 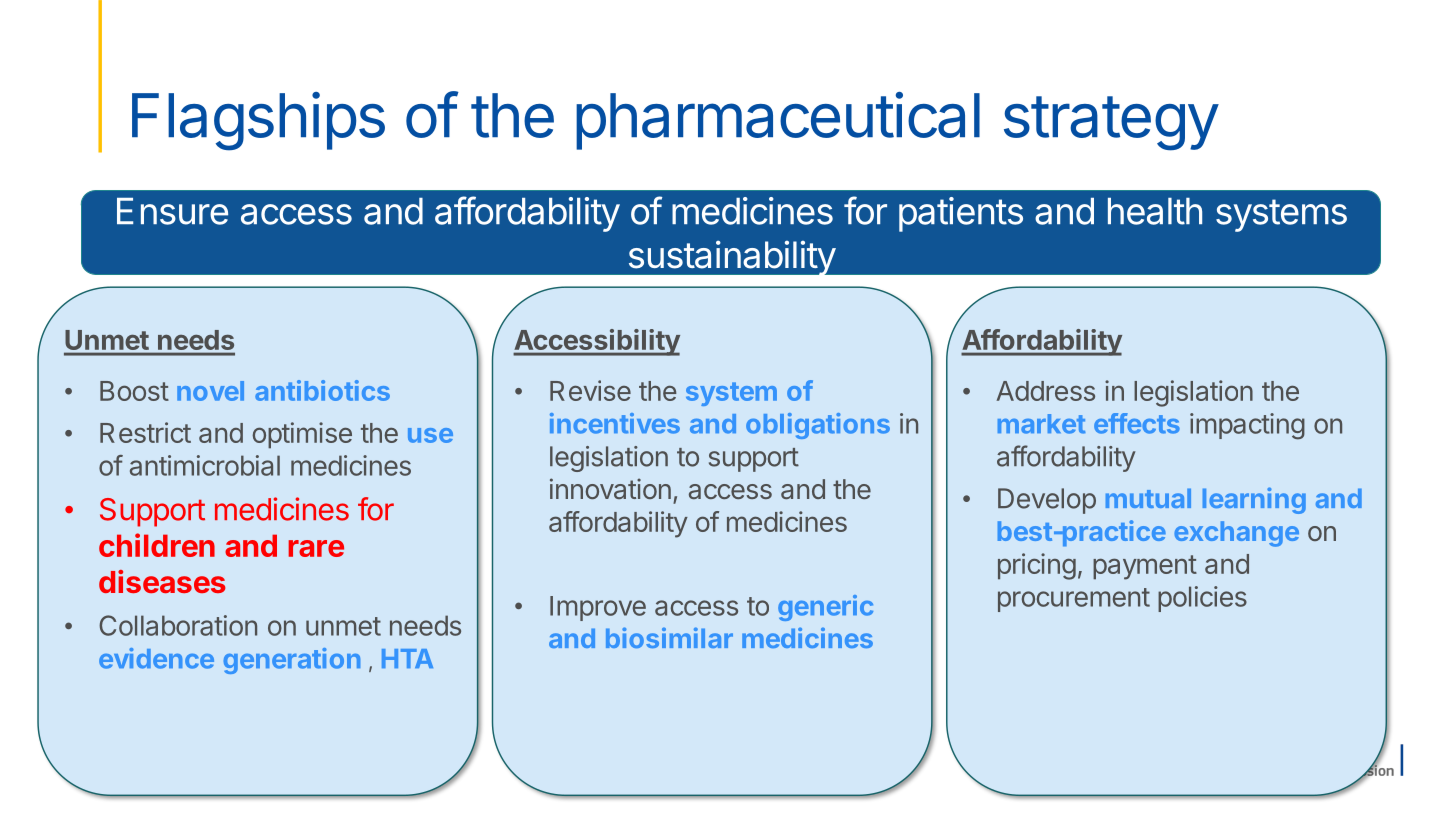 What do you see at coordinates (778, 121) in the image?
I see `pharmaceutical` at bounding box center [778, 121].
